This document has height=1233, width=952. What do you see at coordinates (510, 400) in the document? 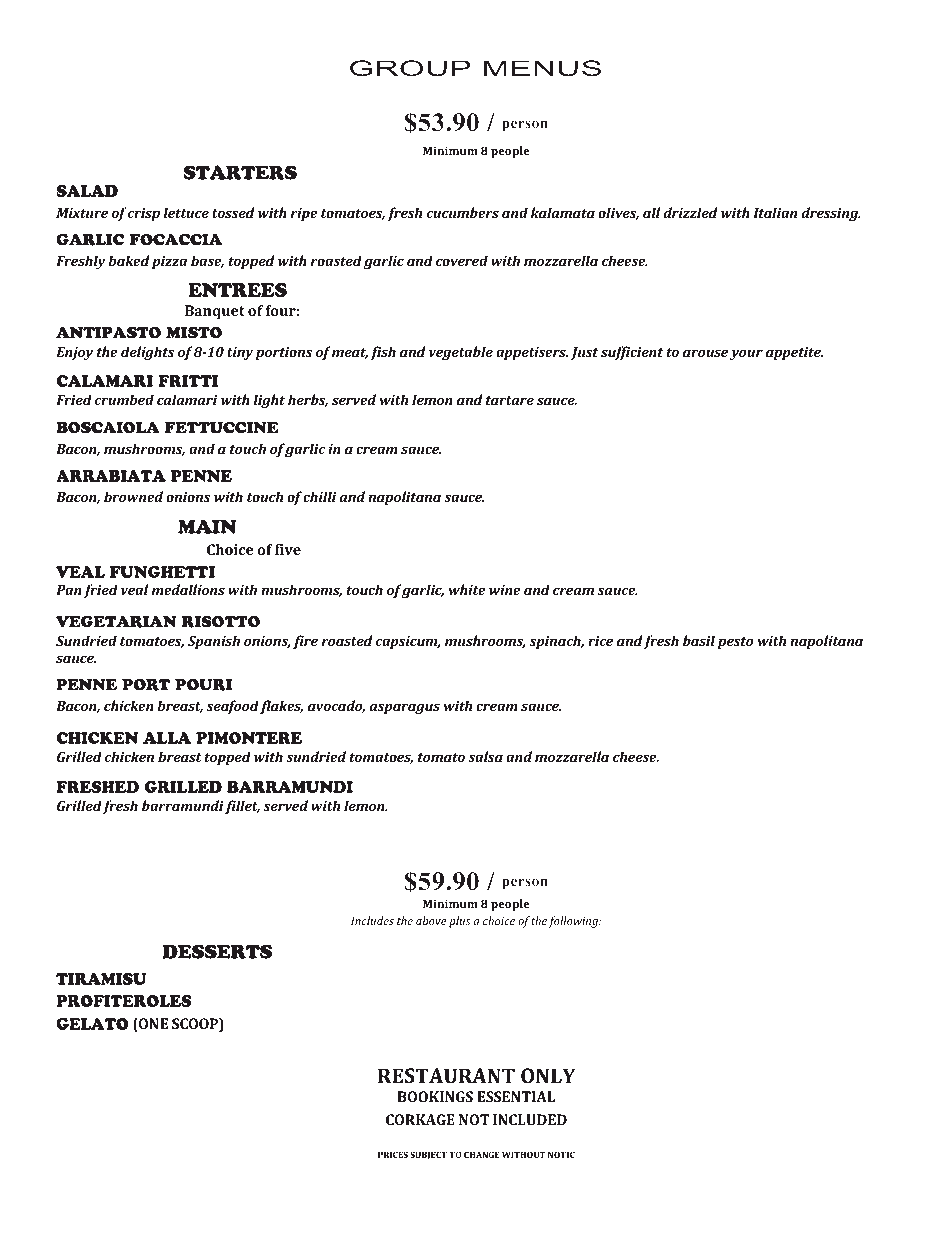
I see `tartare` at bounding box center [510, 400].
